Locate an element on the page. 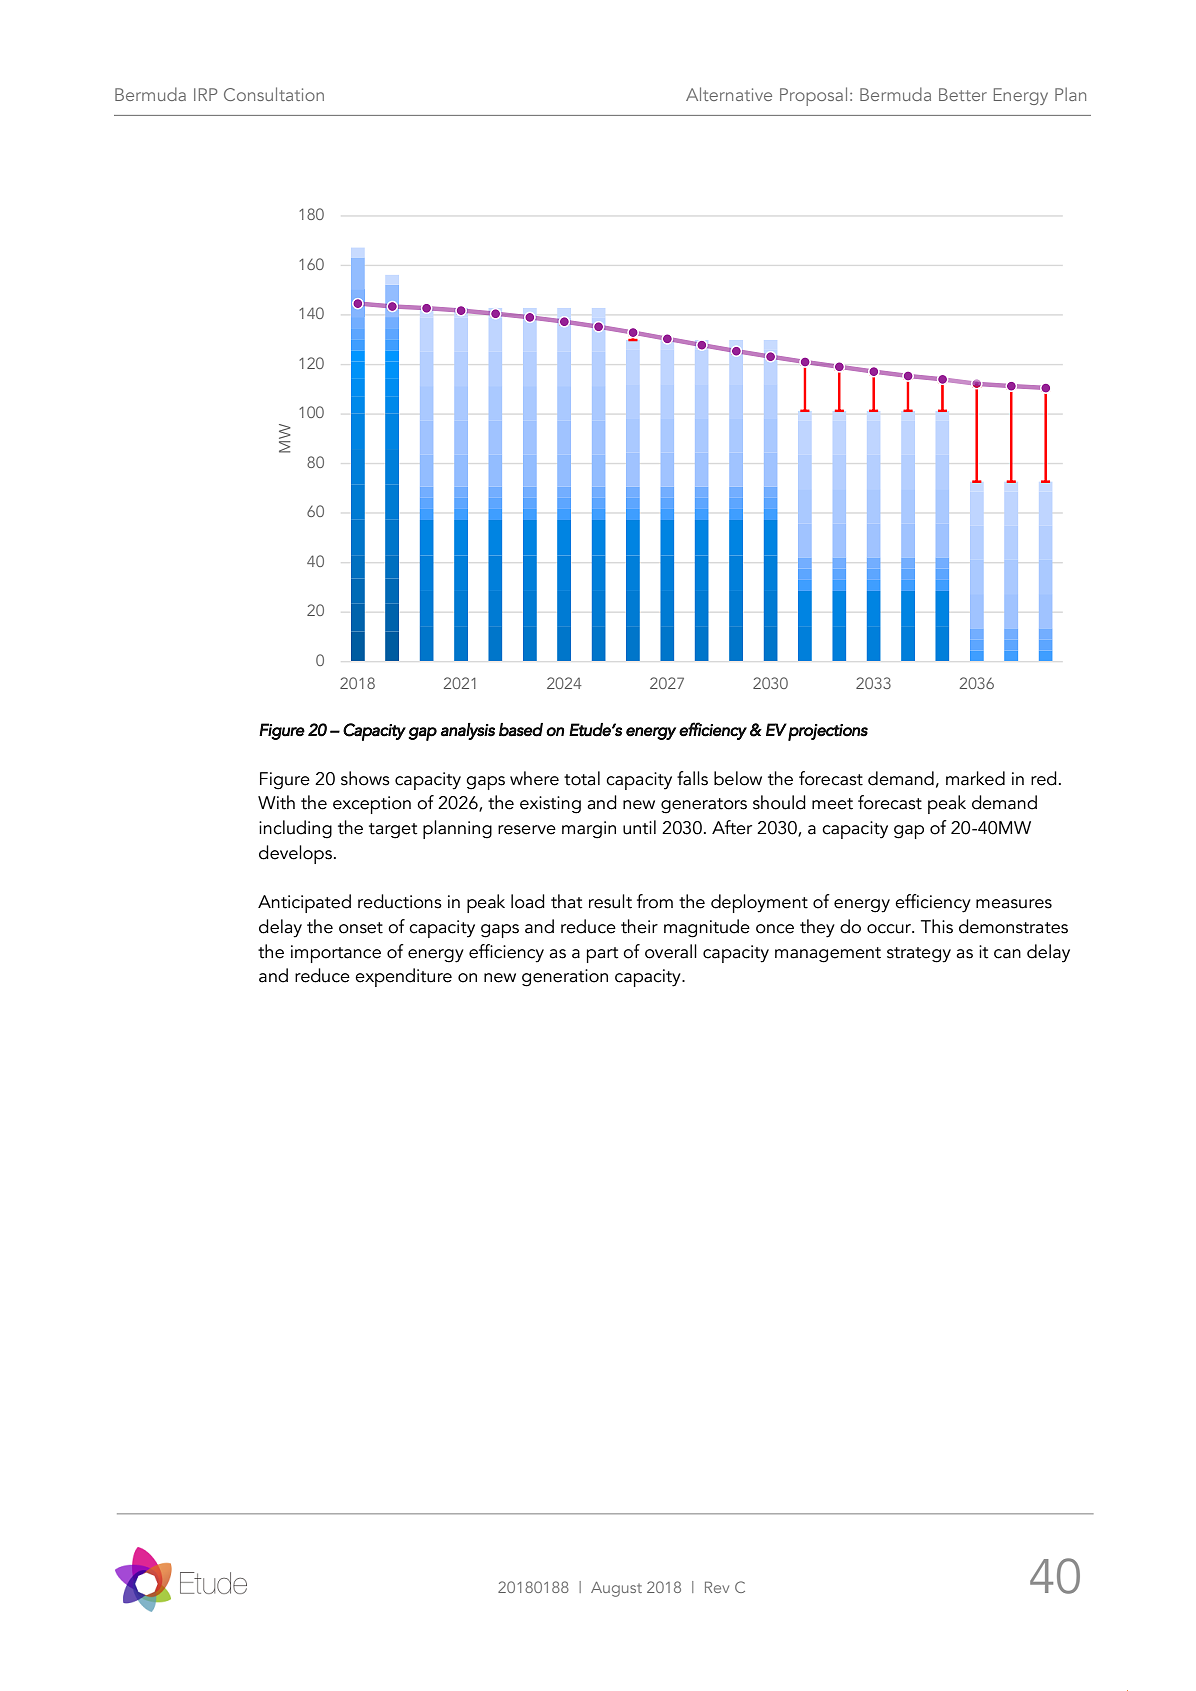 This document has height=1691, width=1196. analysis is located at coordinates (468, 731).
